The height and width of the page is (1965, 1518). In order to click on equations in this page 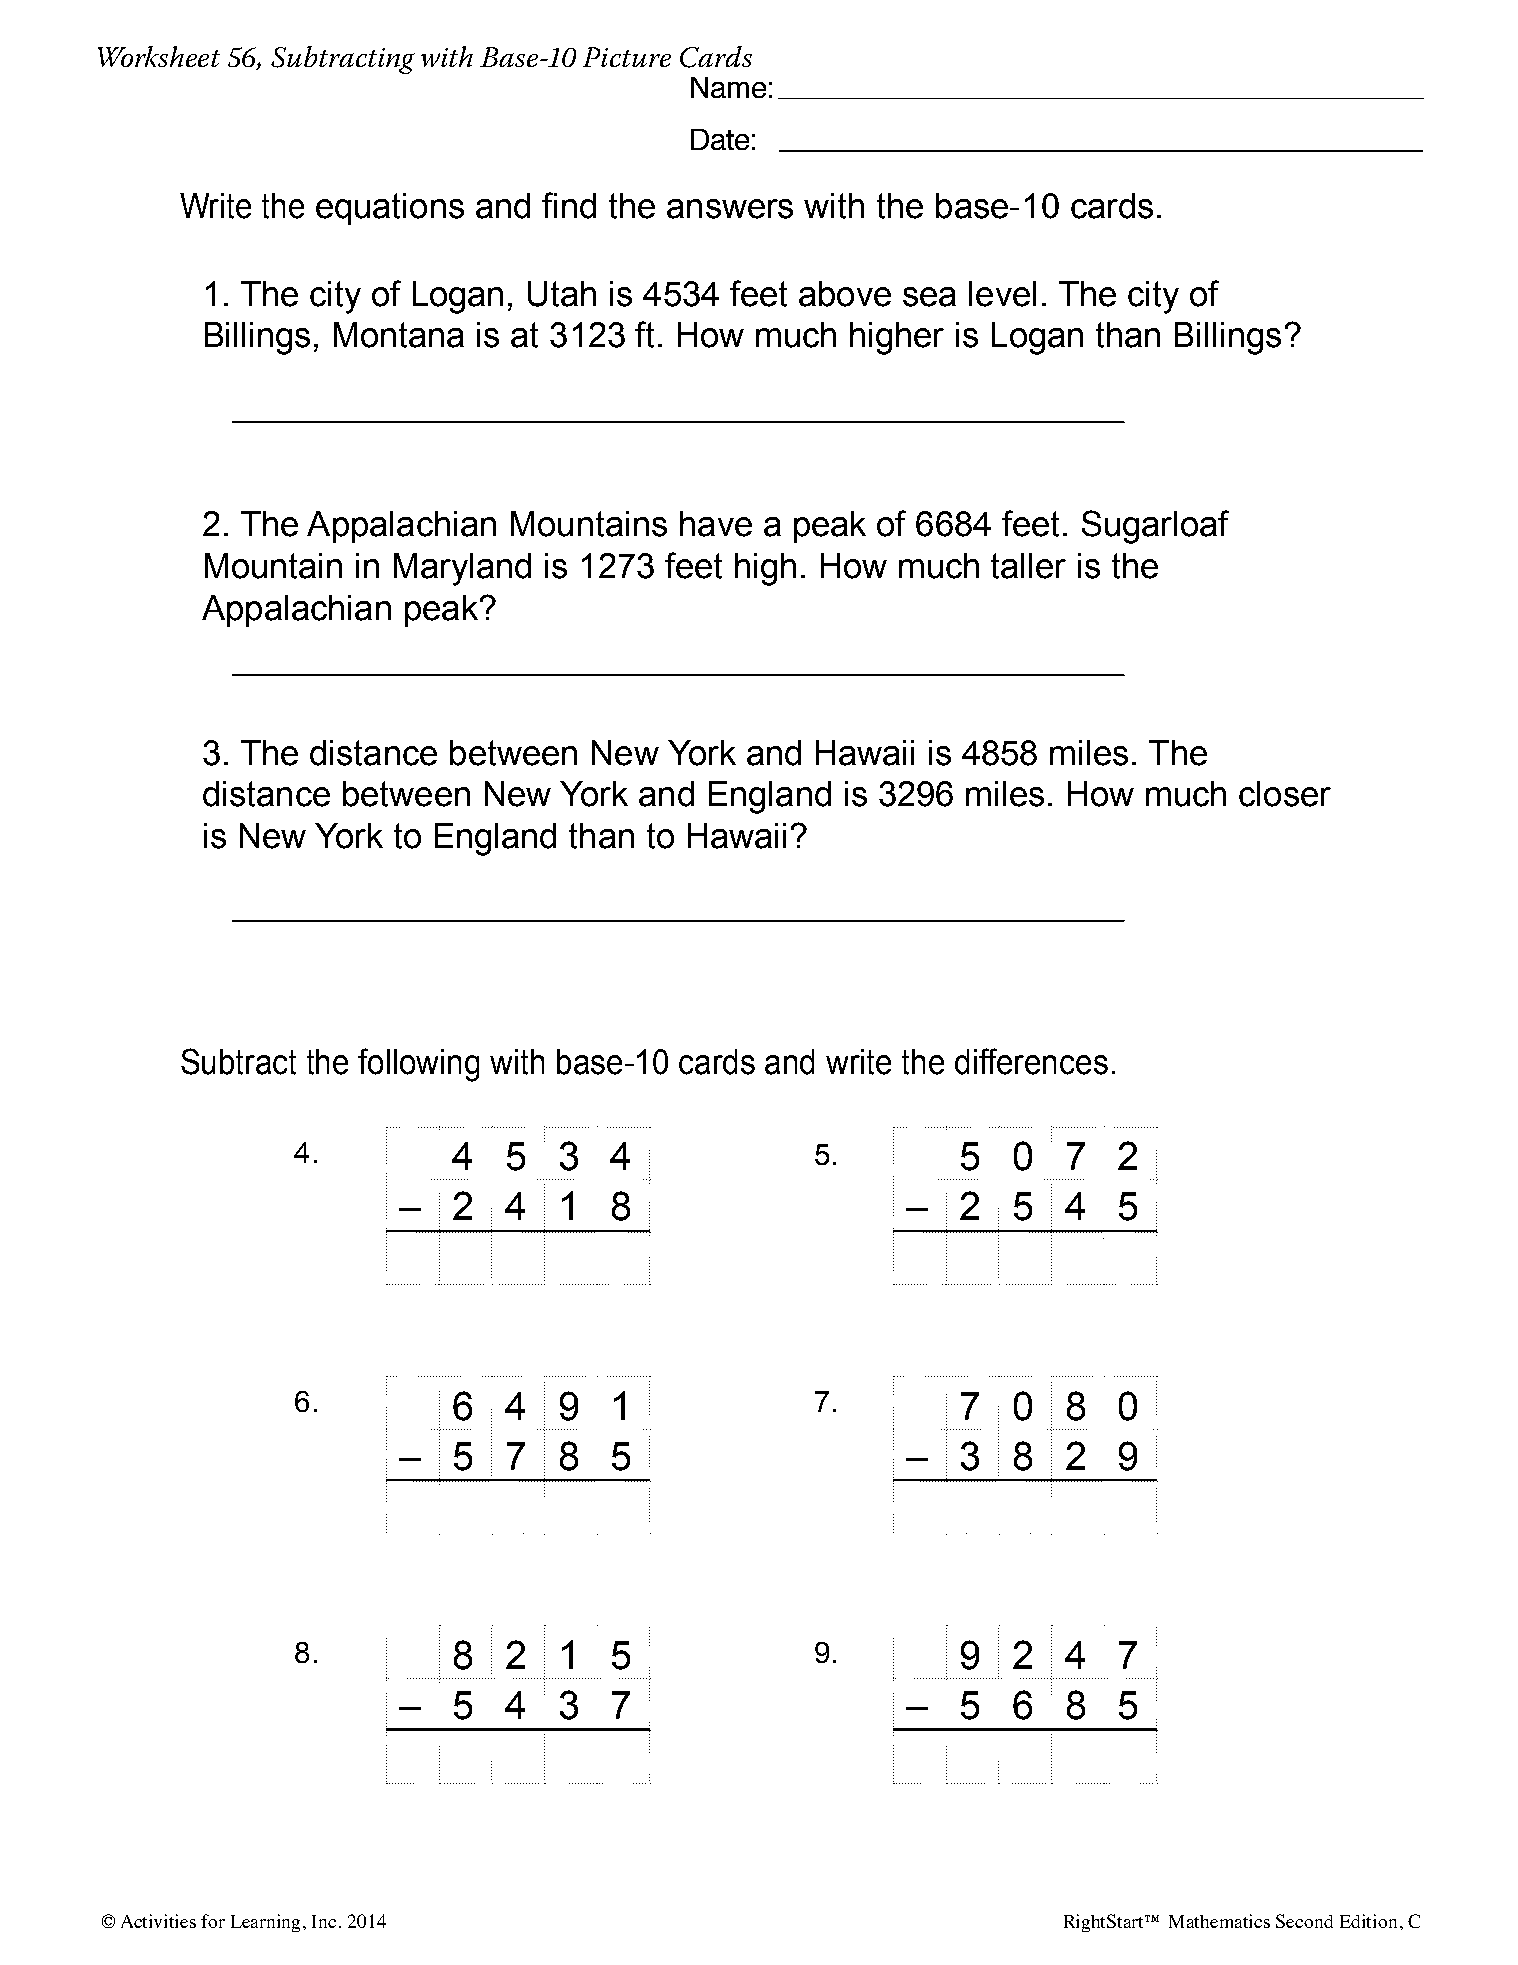, I will do `click(390, 209)`.
